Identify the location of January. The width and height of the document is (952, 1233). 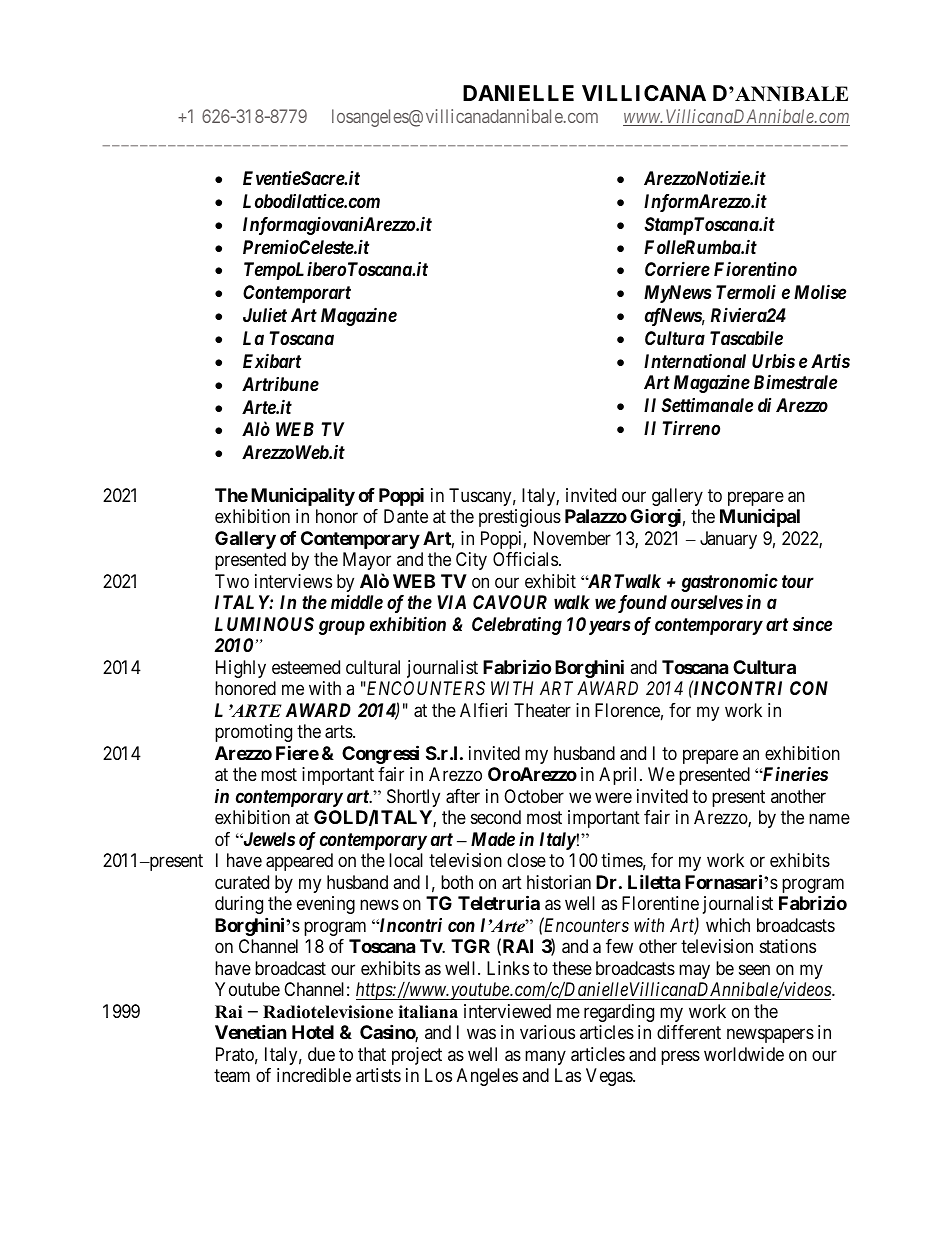
(728, 540).
